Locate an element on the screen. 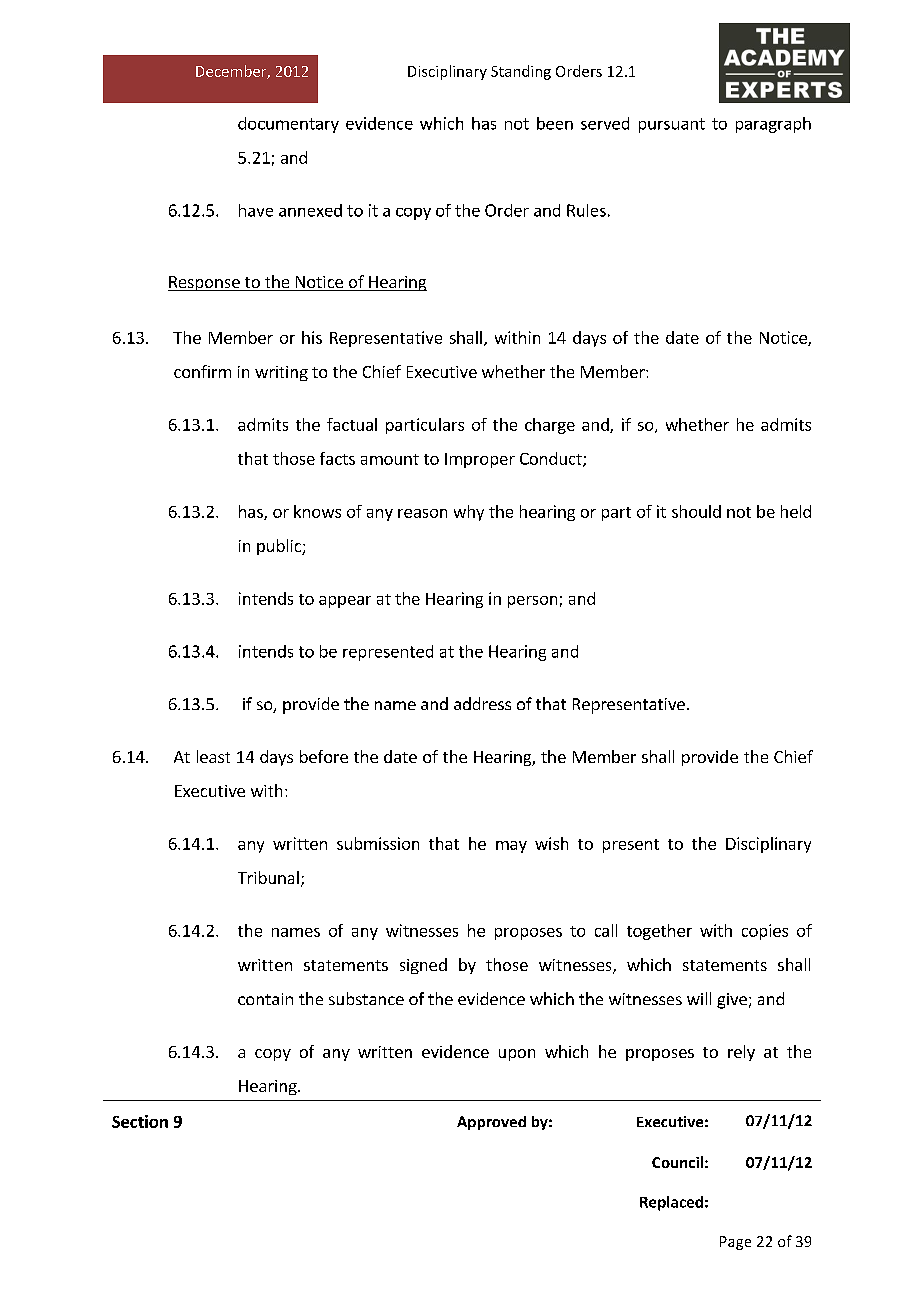 The width and height of the screenshot is (924, 1308). knows is located at coordinates (317, 511).
